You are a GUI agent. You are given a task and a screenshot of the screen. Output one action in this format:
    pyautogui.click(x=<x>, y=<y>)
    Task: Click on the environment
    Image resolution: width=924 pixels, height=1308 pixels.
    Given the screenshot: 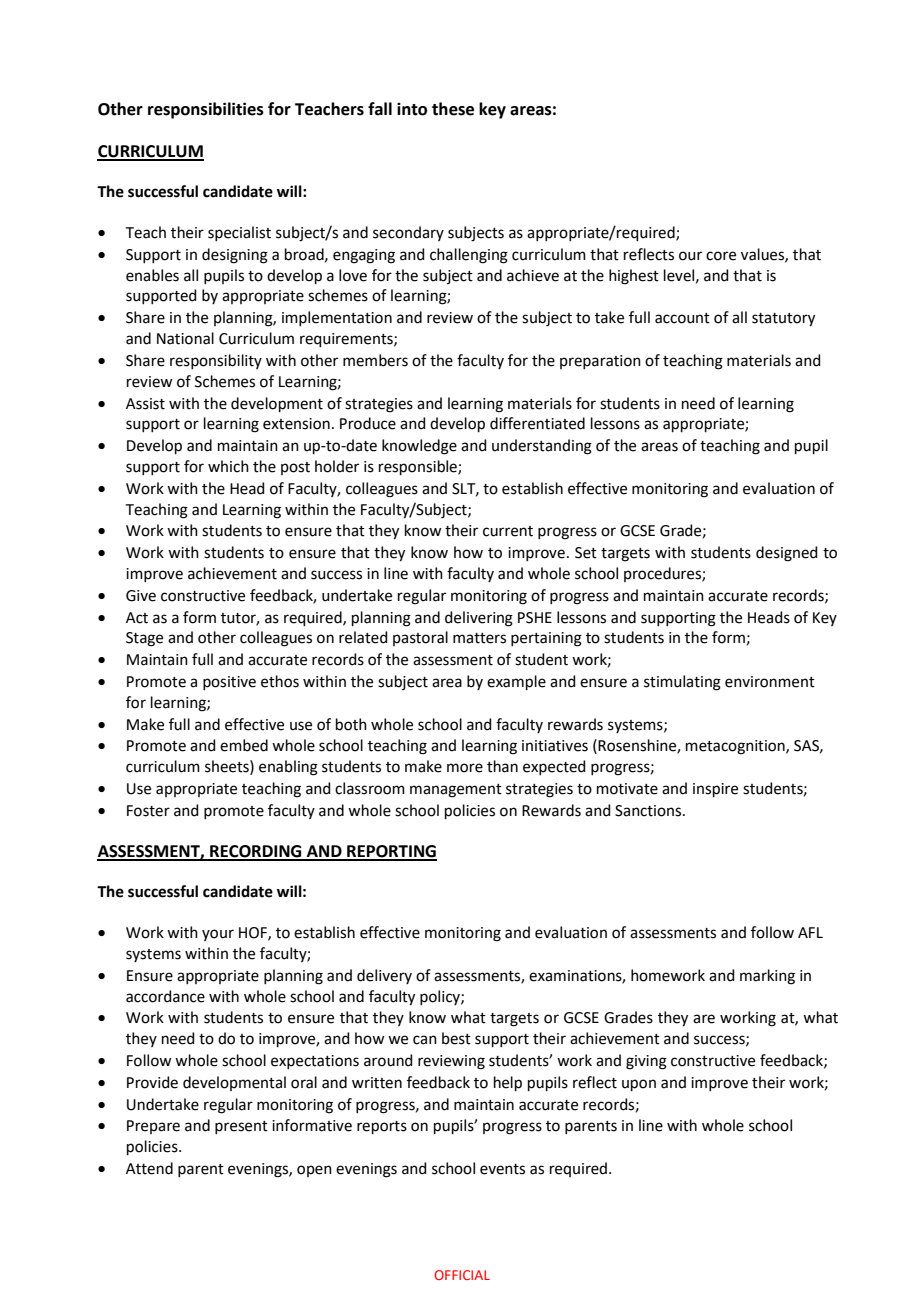 What is the action you would take?
    pyautogui.click(x=770, y=682)
